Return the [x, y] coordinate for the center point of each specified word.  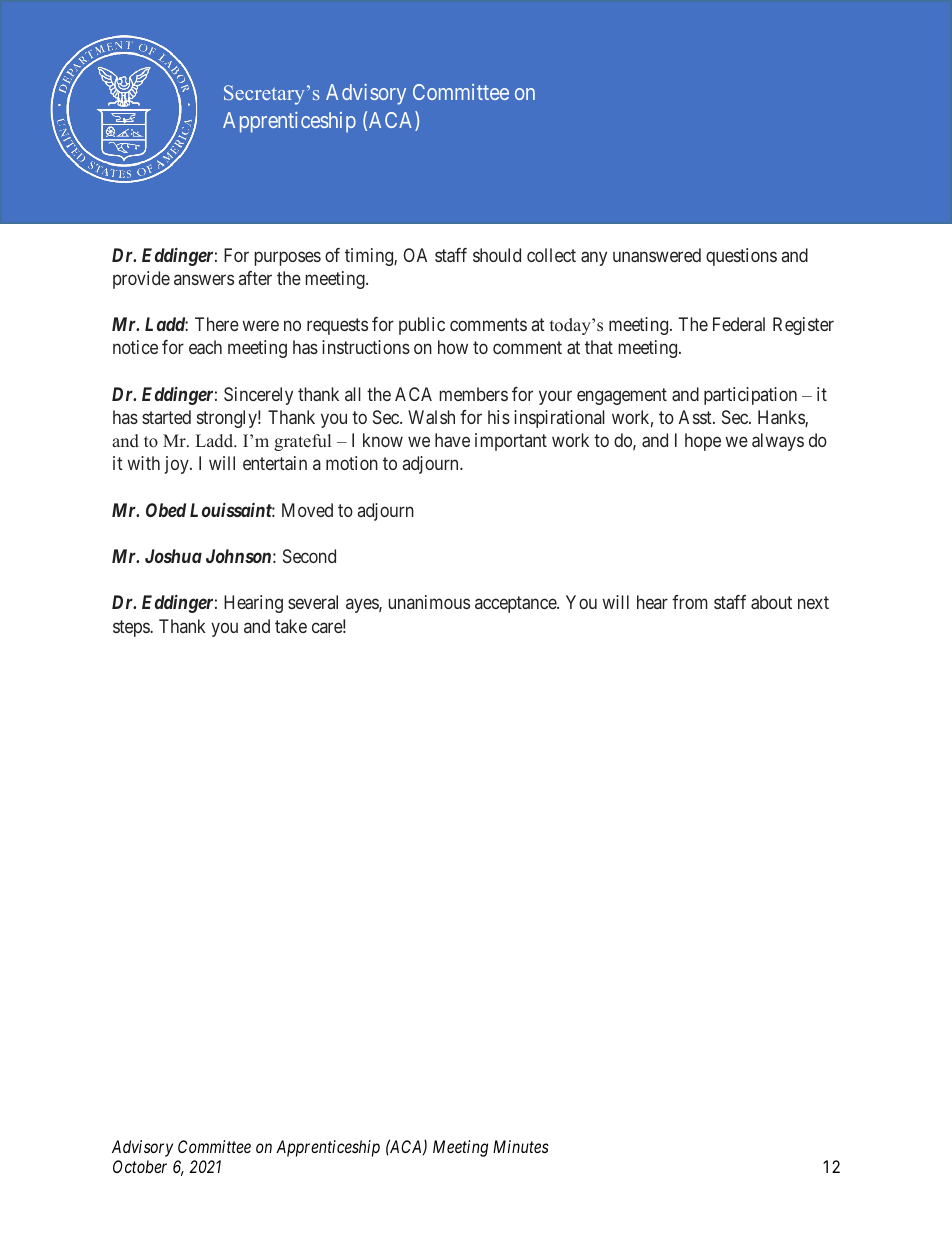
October [140, 1166]
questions [741, 257]
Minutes [521, 1146]
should [497, 255]
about [771, 602]
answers [204, 279]
